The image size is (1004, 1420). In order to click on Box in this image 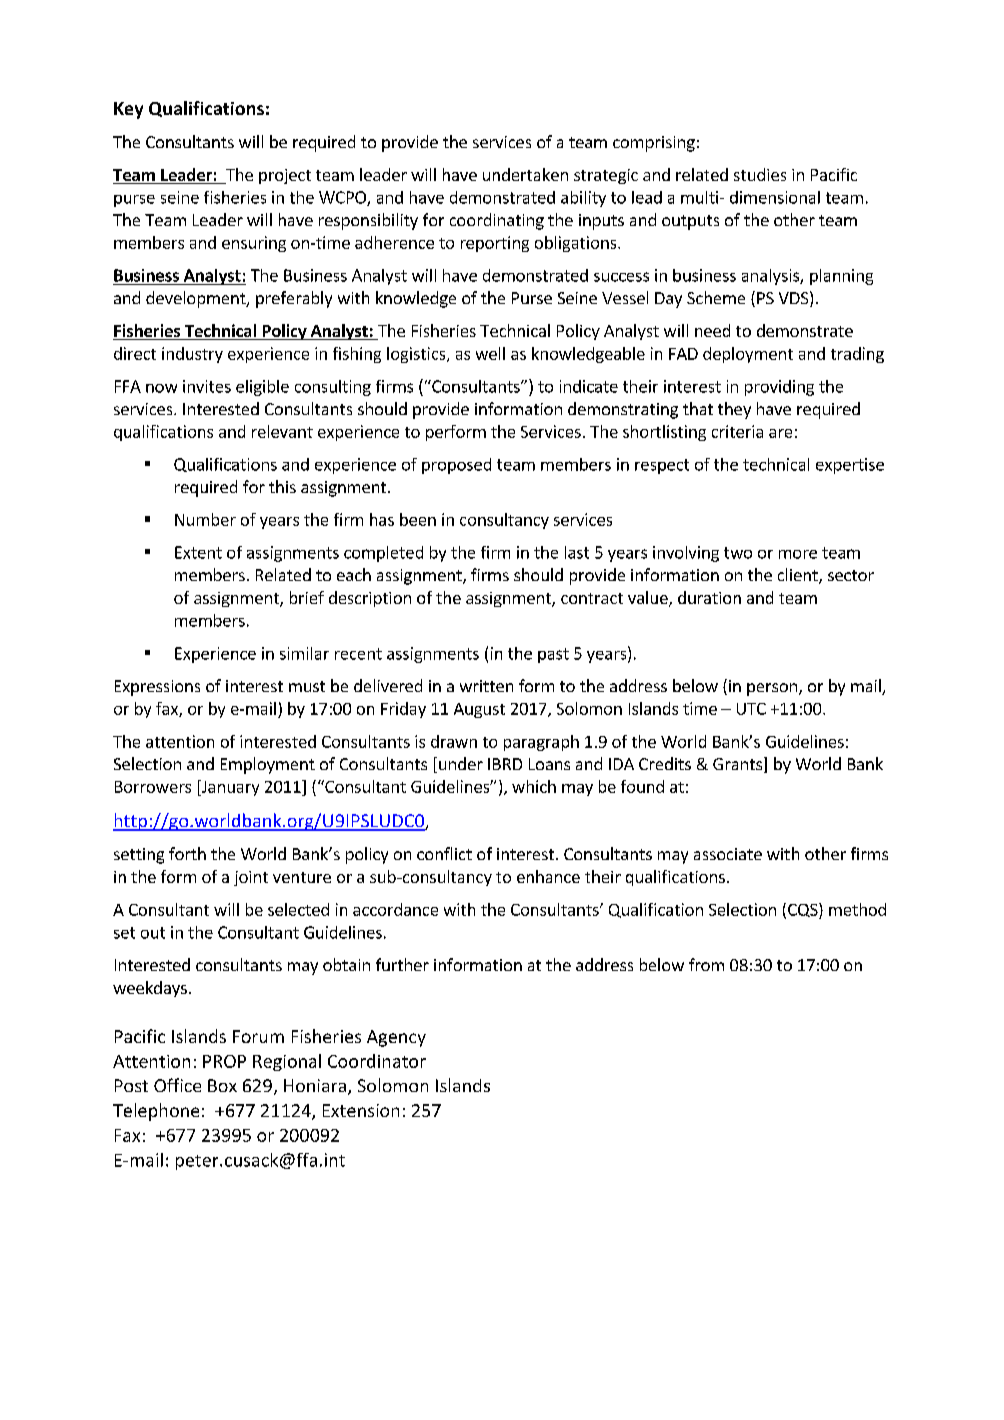, I will do `click(222, 1085)`.
